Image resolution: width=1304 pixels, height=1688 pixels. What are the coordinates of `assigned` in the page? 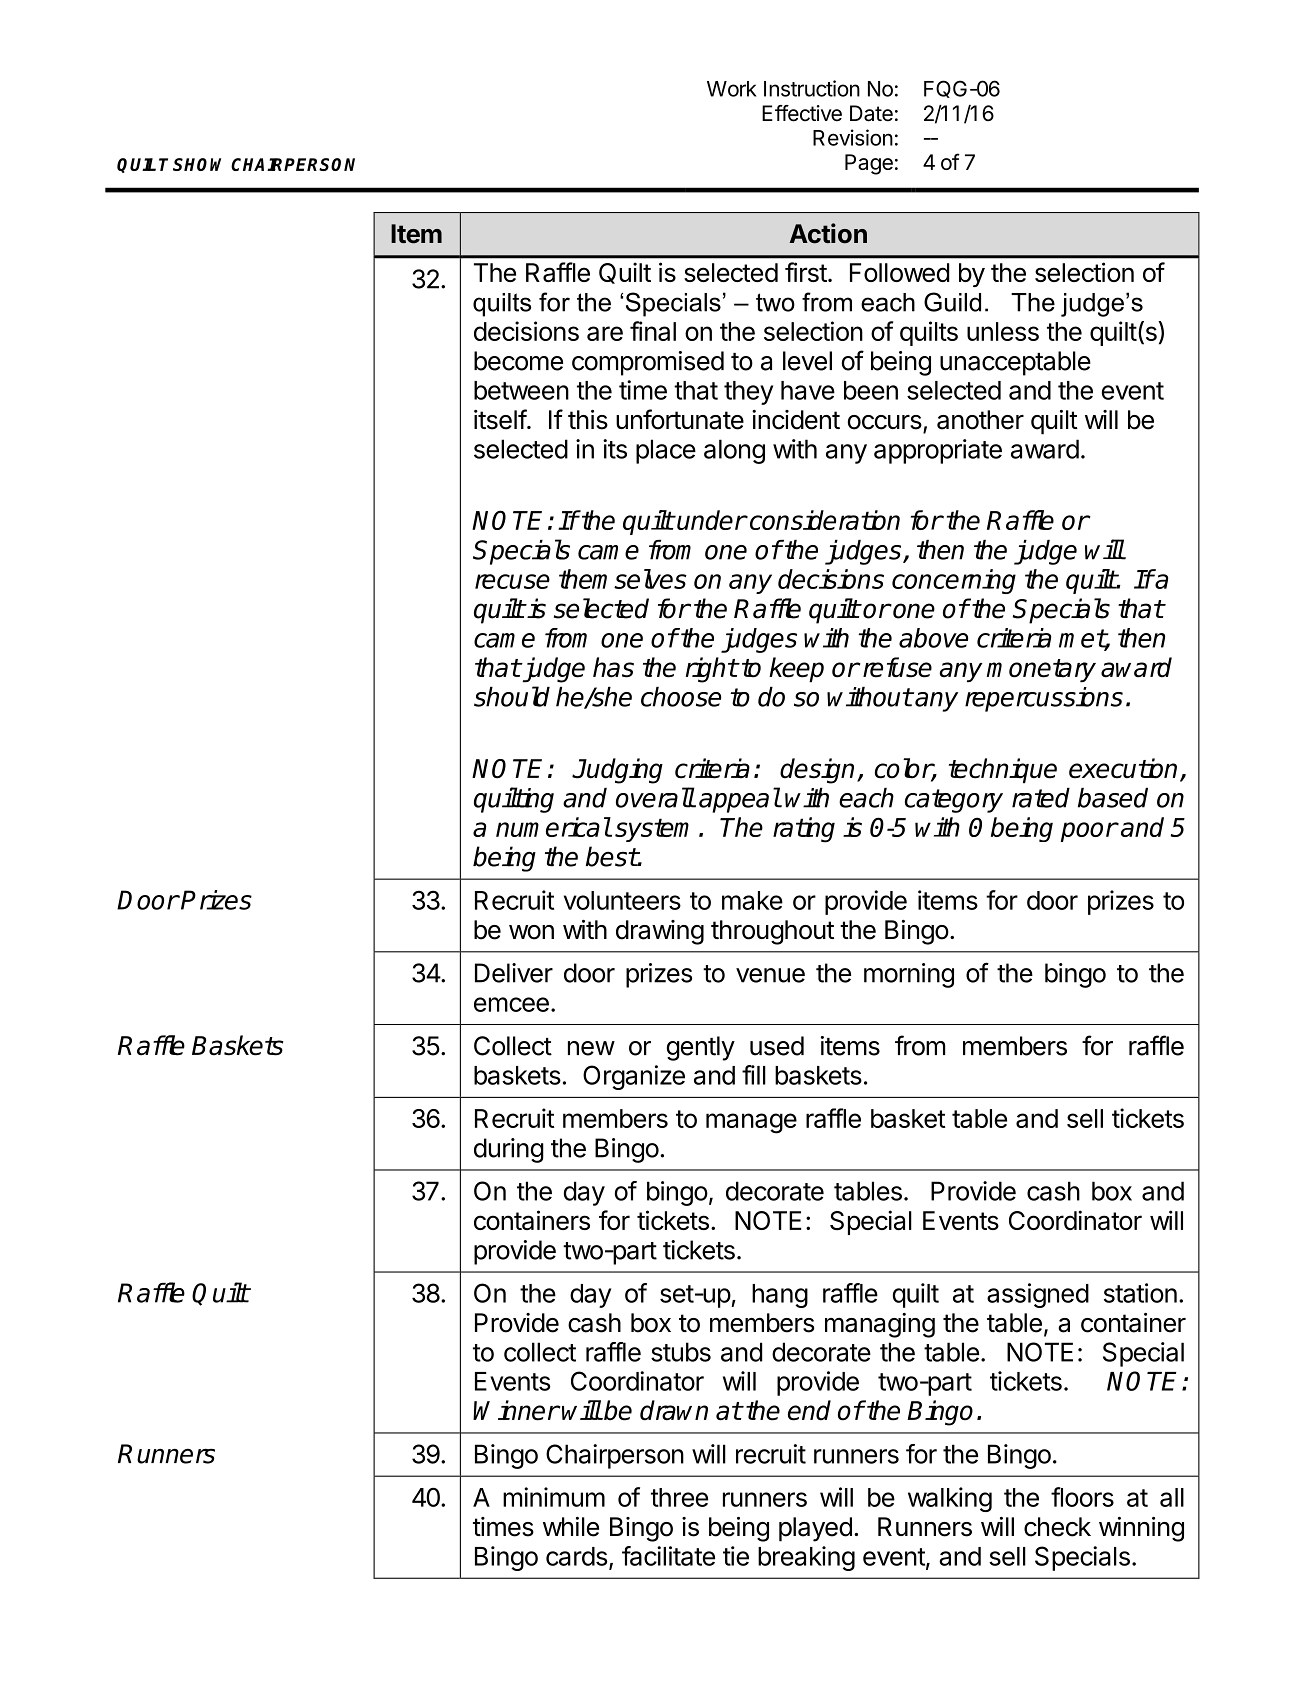 It's located at (1038, 1295).
